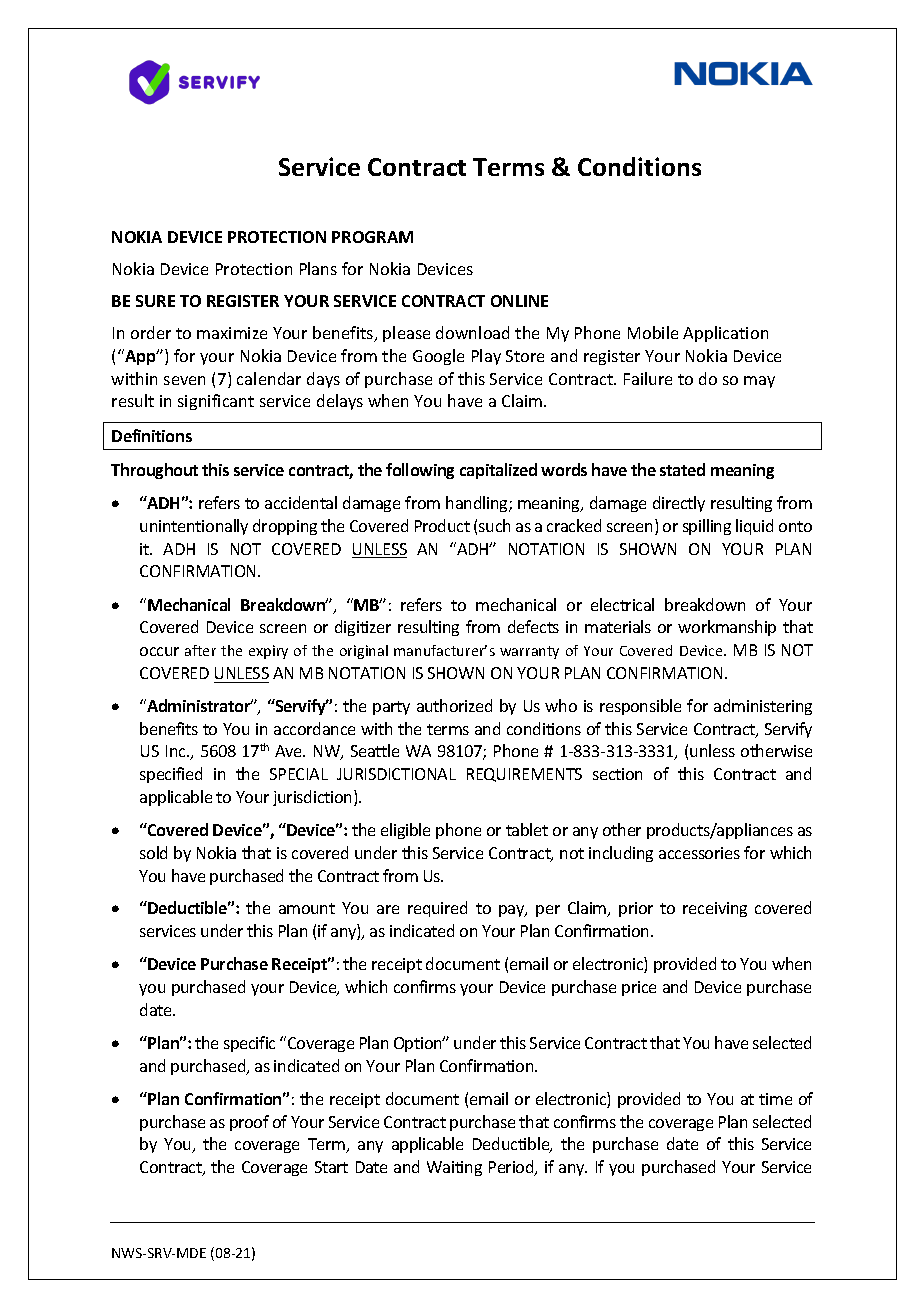 The height and width of the page is (1308, 924). What do you see at coordinates (454, 705) in the page?
I see `authorized` at bounding box center [454, 705].
